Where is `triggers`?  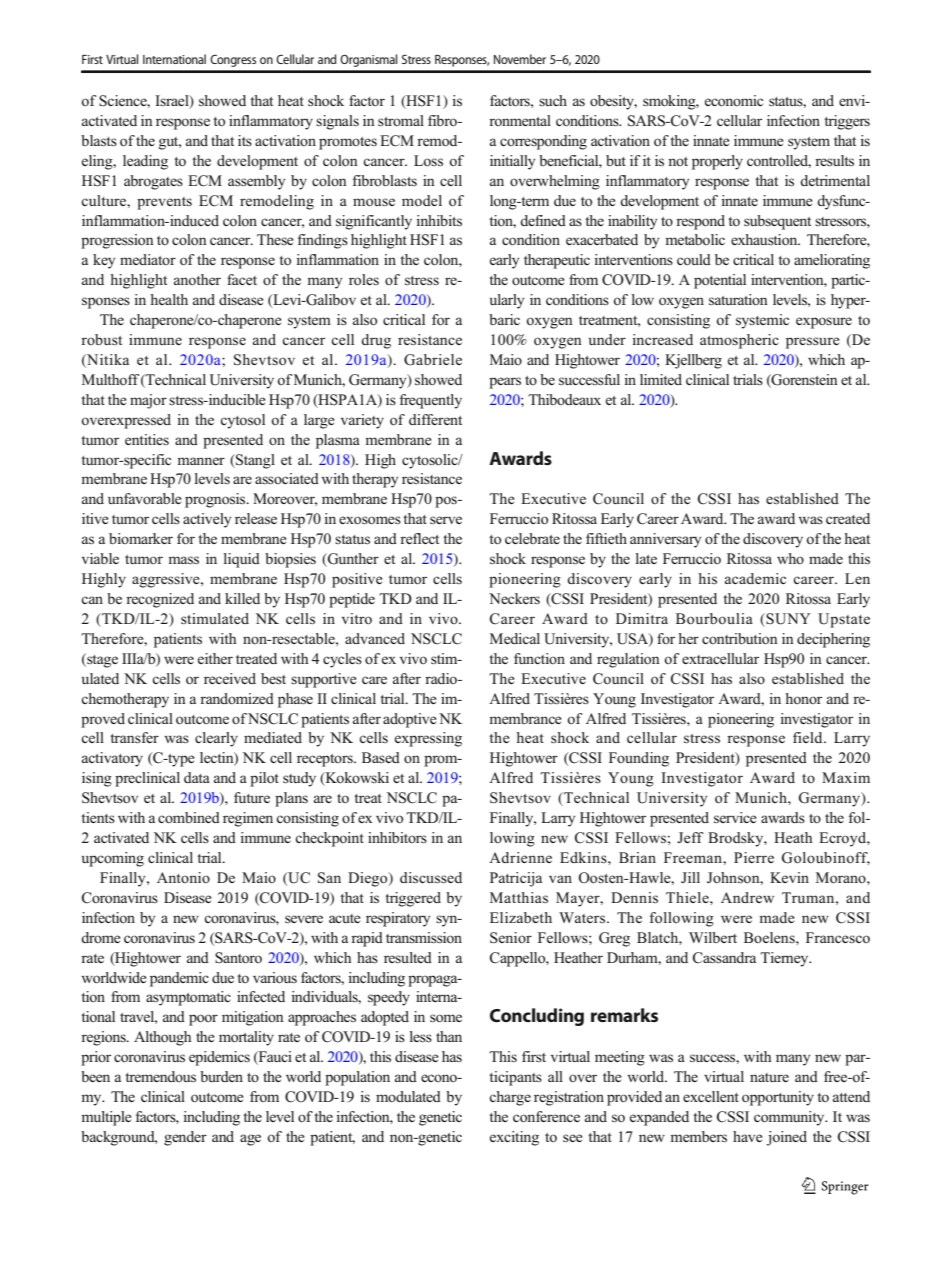 triggers is located at coordinates (847, 122).
